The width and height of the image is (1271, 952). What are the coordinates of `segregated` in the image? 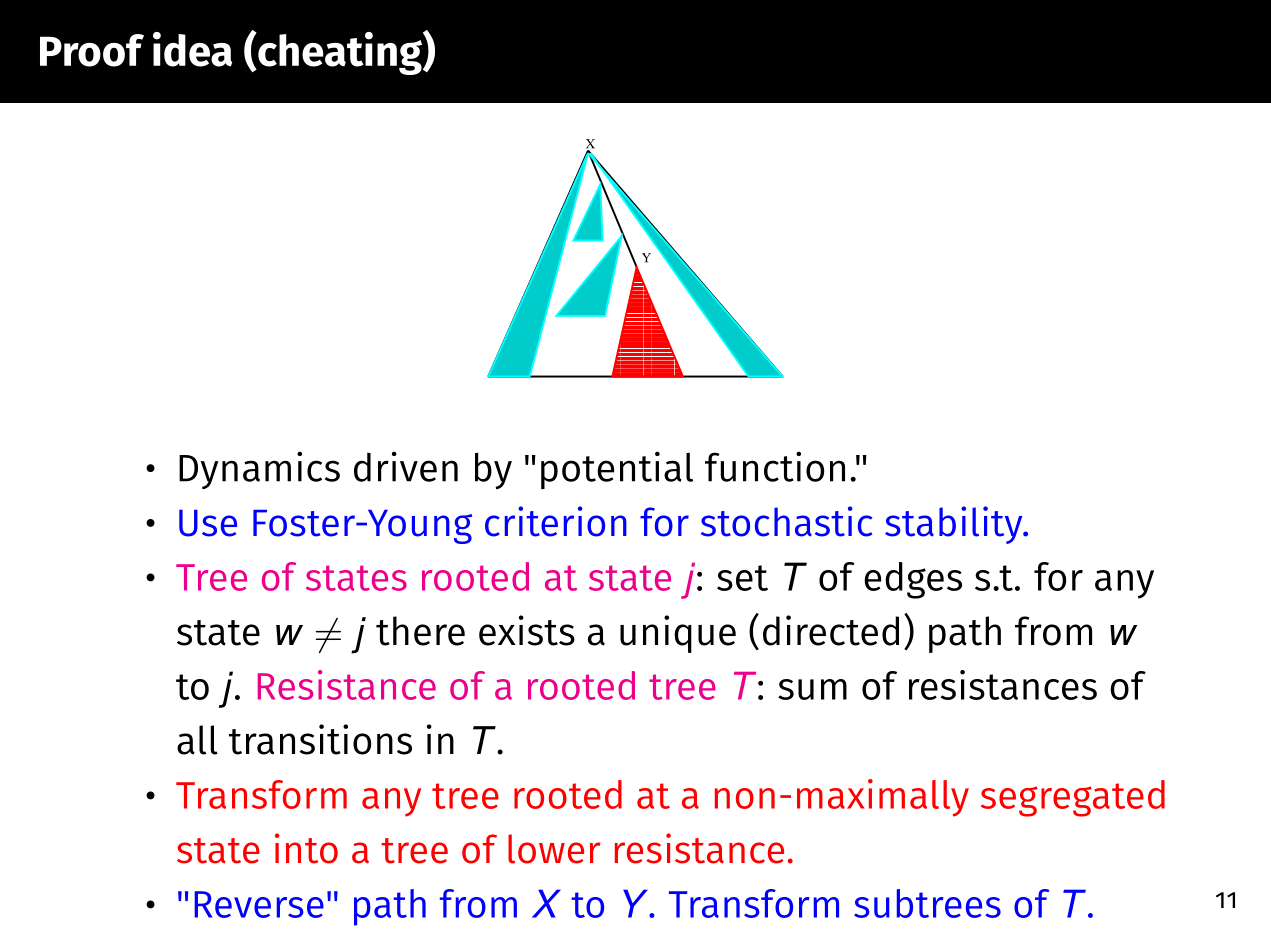 It's located at (1073, 798).
